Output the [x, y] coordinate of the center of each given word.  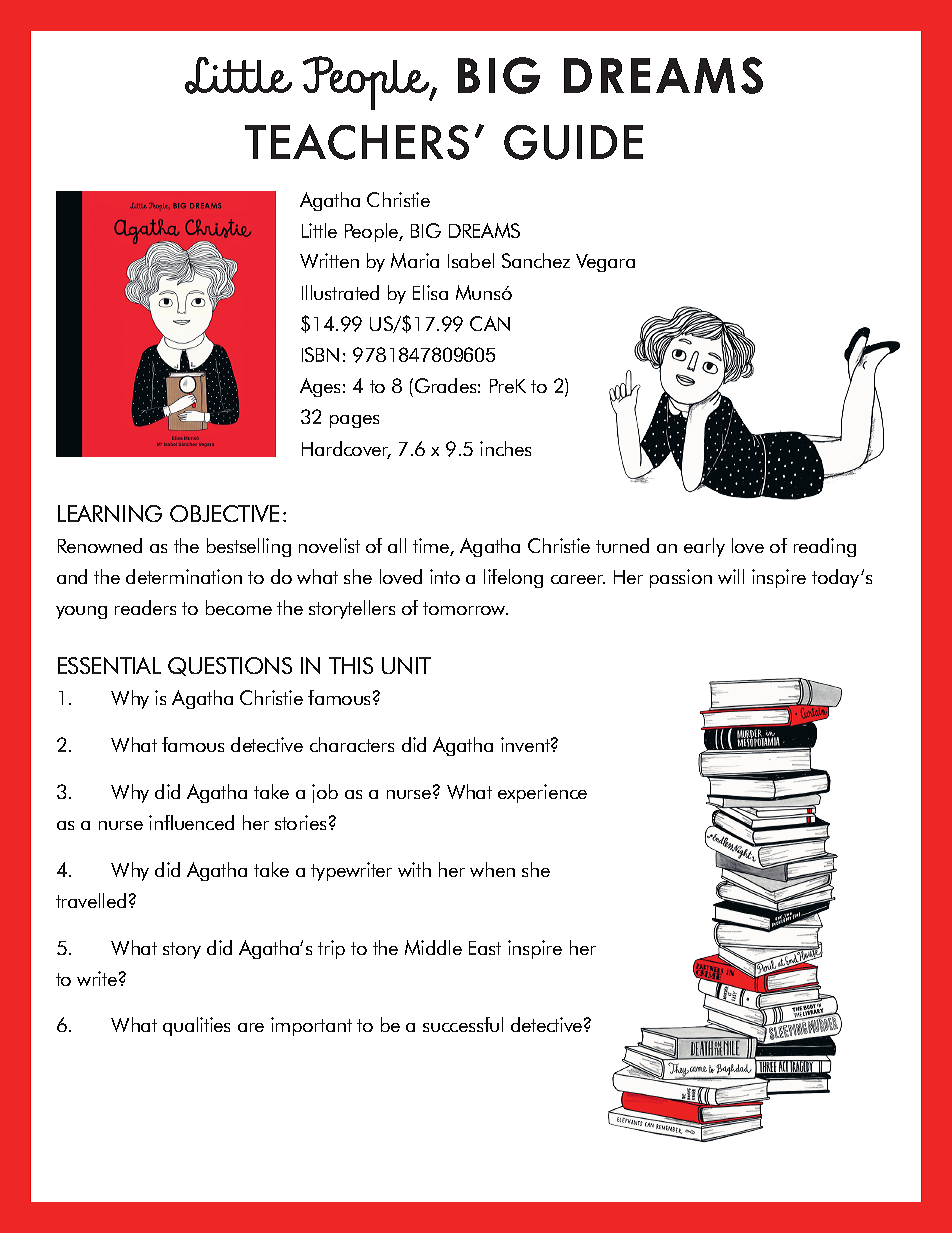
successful [463, 1024]
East [485, 948]
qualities [196, 1026]
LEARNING [110, 513]
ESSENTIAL [109, 665]
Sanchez [536, 260]
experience [542, 793]
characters [352, 744]
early [704, 547]
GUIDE [573, 142]
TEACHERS [357, 142]
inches [505, 448]
